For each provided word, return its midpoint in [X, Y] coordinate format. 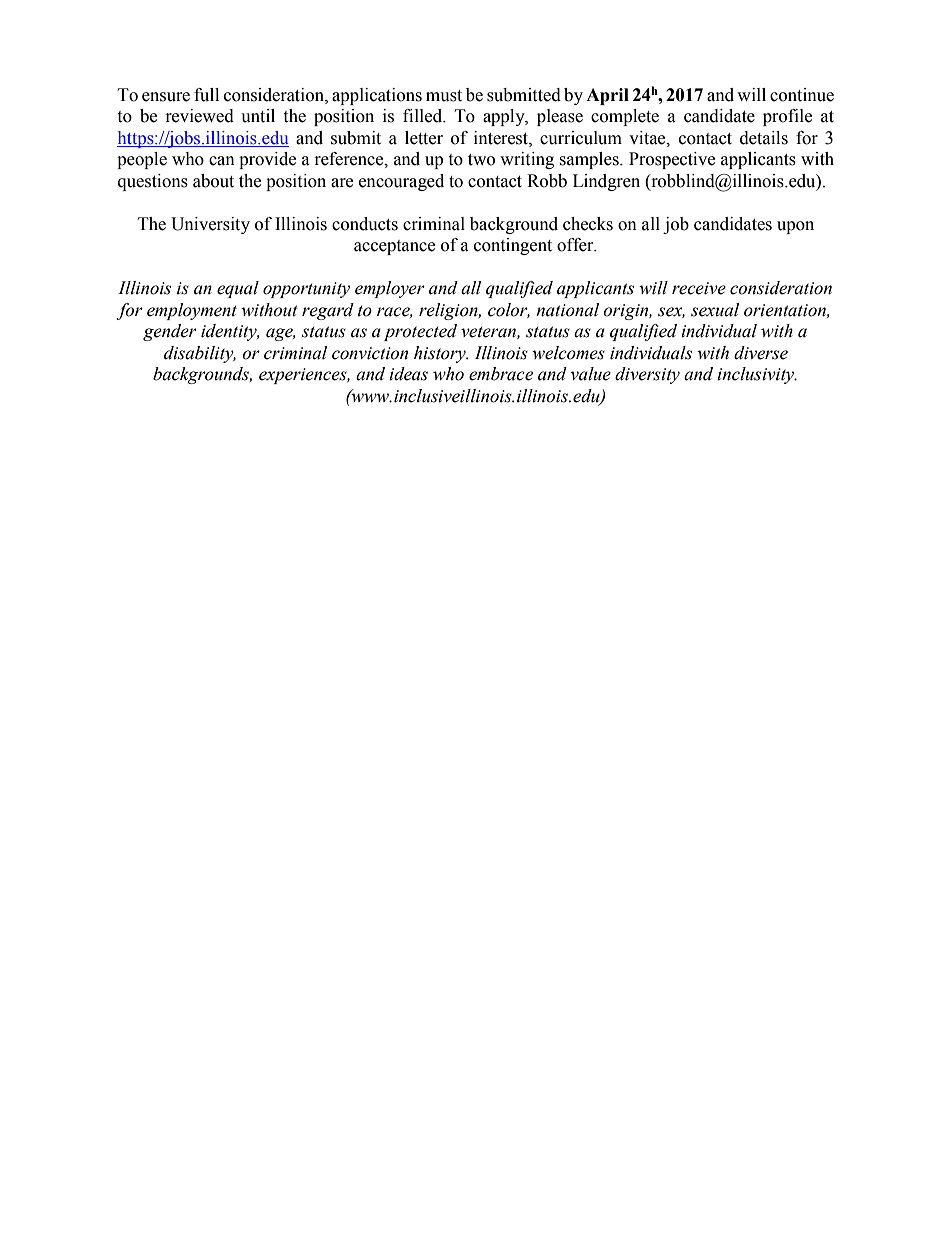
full [206, 95]
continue [802, 95]
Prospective [672, 160]
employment [192, 311]
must [444, 96]
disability [200, 354]
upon [795, 227]
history [441, 354]
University [210, 225]
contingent [513, 246]
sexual [715, 310]
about [213, 181]
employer [390, 289]
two [481, 160]
